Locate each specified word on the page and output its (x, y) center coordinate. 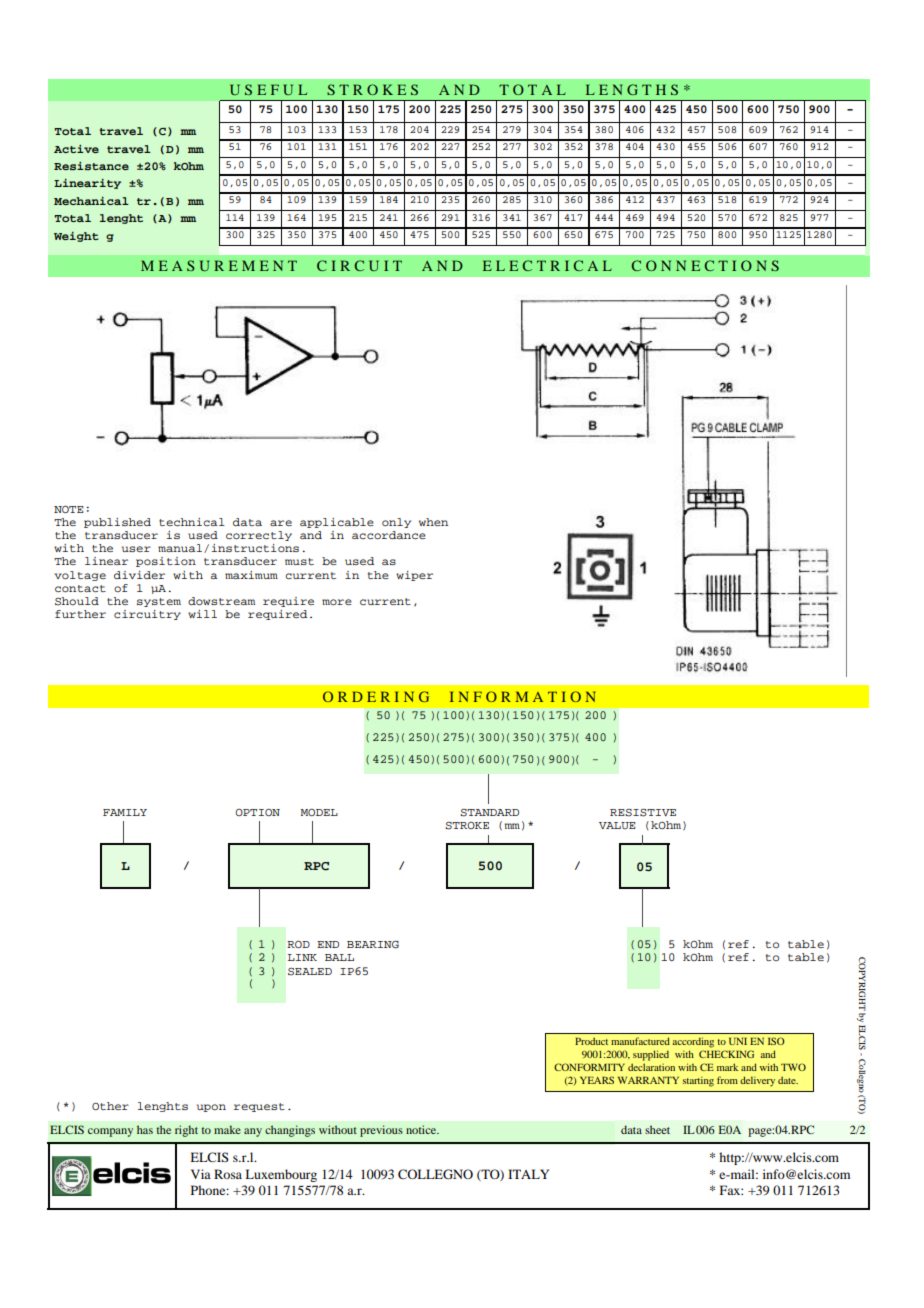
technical (192, 522)
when (433, 522)
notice (422, 1129)
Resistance (91, 166)
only (396, 523)
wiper (414, 576)
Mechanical (91, 201)
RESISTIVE (643, 813)
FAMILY (125, 812)
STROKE (467, 826)
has (145, 1129)
